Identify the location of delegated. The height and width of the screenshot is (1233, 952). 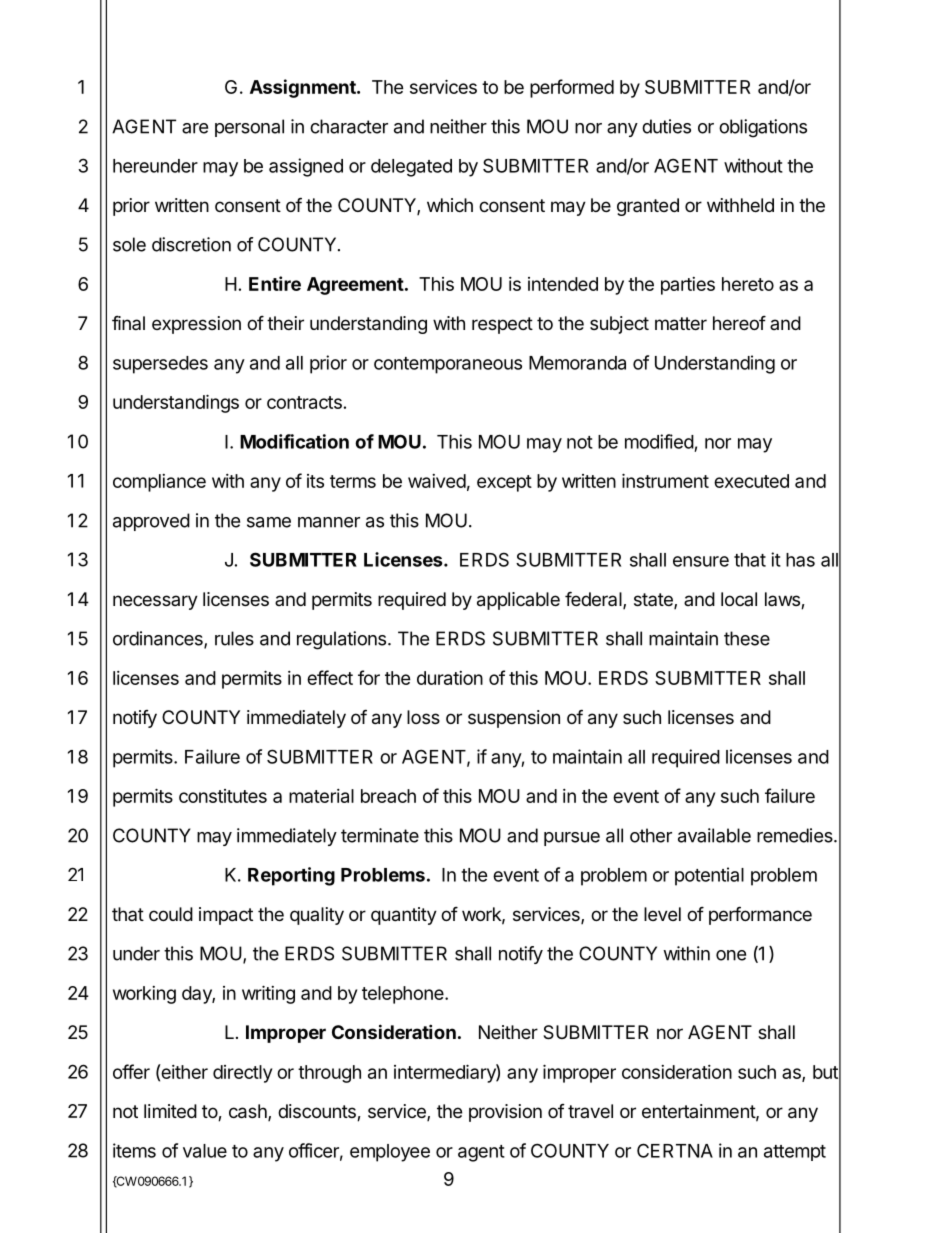
(411, 168).
